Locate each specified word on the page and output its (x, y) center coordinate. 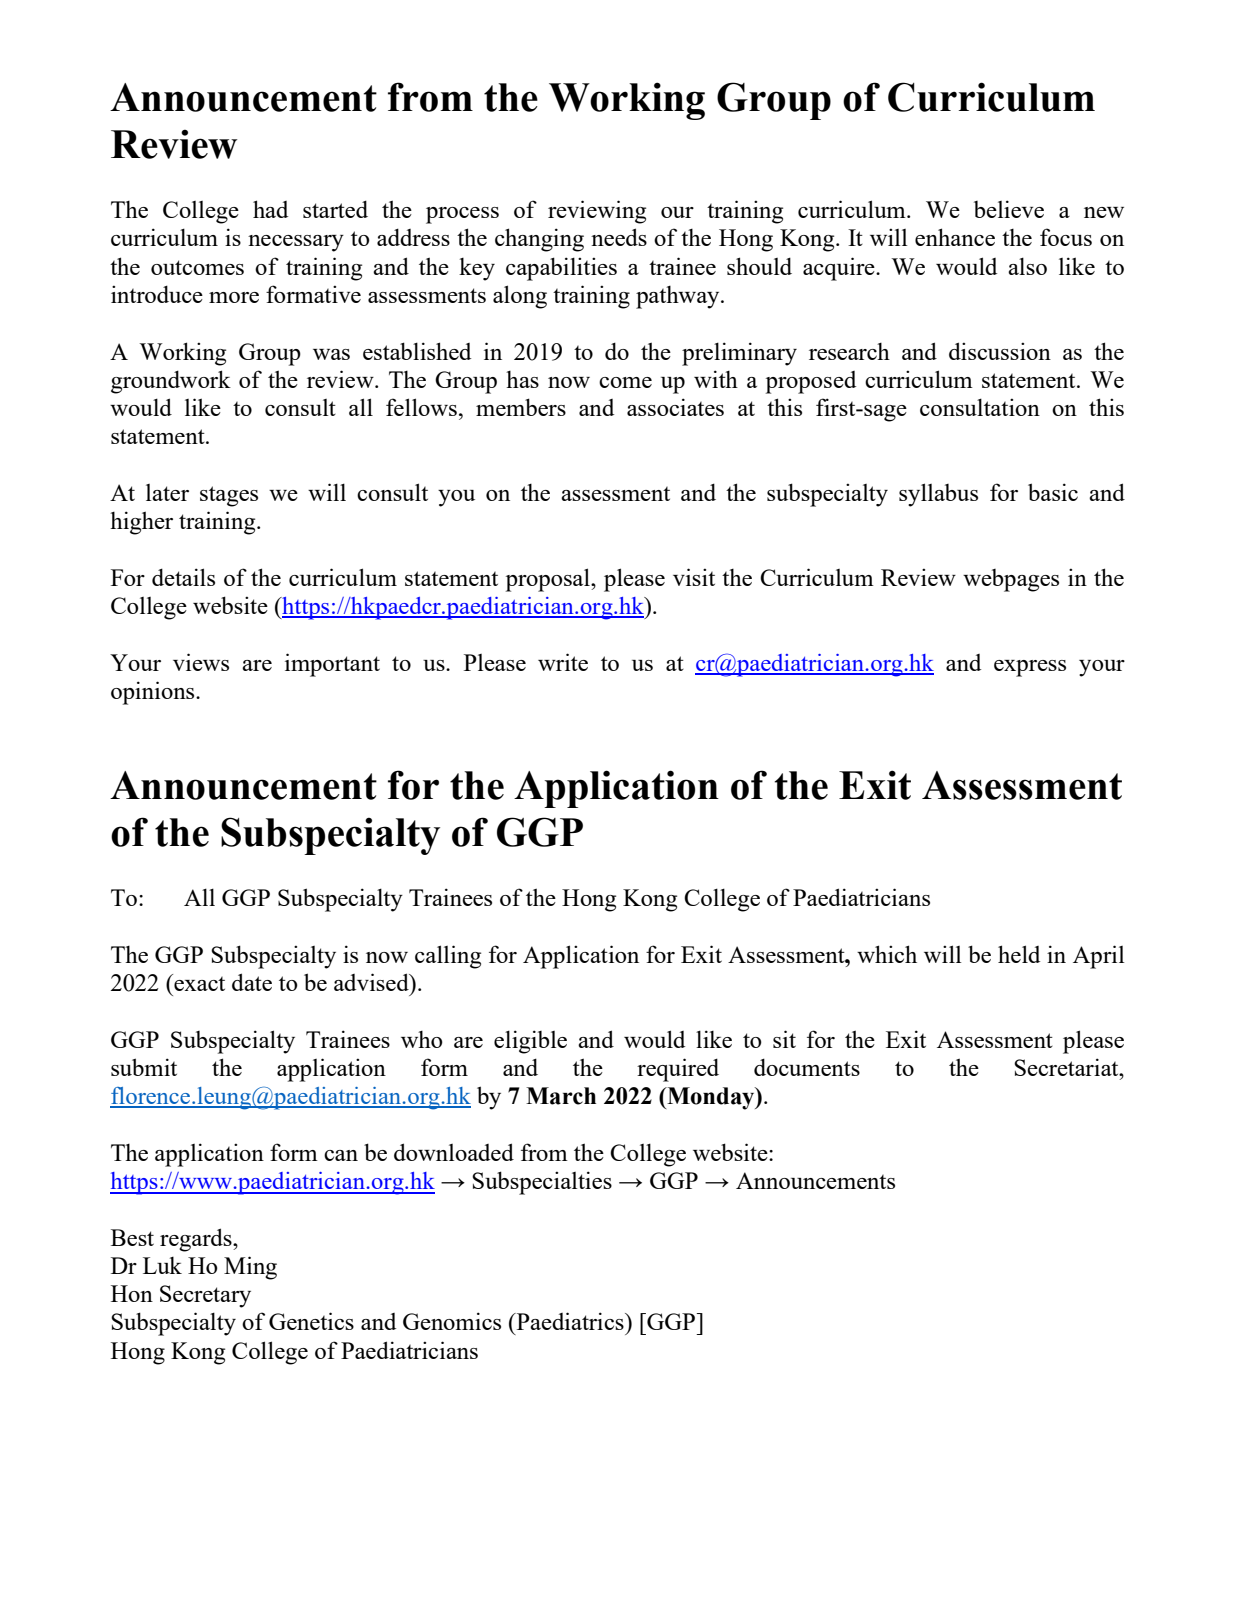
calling (448, 957)
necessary (296, 243)
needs (619, 237)
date (252, 982)
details (183, 577)
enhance (955, 237)
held (1019, 954)
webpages (1011, 580)
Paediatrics (570, 1321)
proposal (549, 580)
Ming (250, 1268)
